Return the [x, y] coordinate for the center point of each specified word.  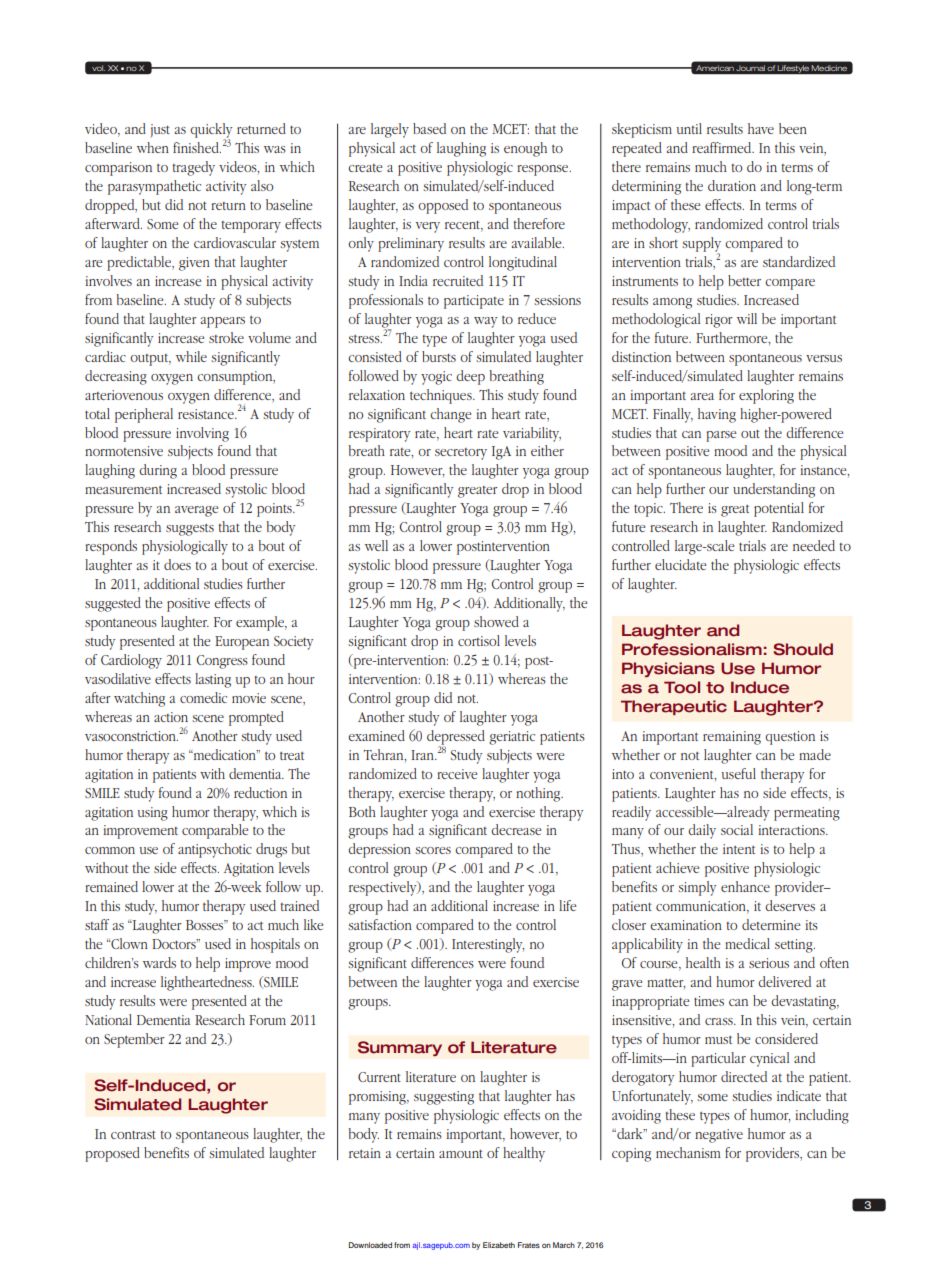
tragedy [194, 168]
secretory [461, 454]
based [429, 128]
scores [433, 850]
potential [779, 509]
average [196, 511]
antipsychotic [215, 850]
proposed [112, 1154]
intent [739, 849]
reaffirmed [723, 147]
